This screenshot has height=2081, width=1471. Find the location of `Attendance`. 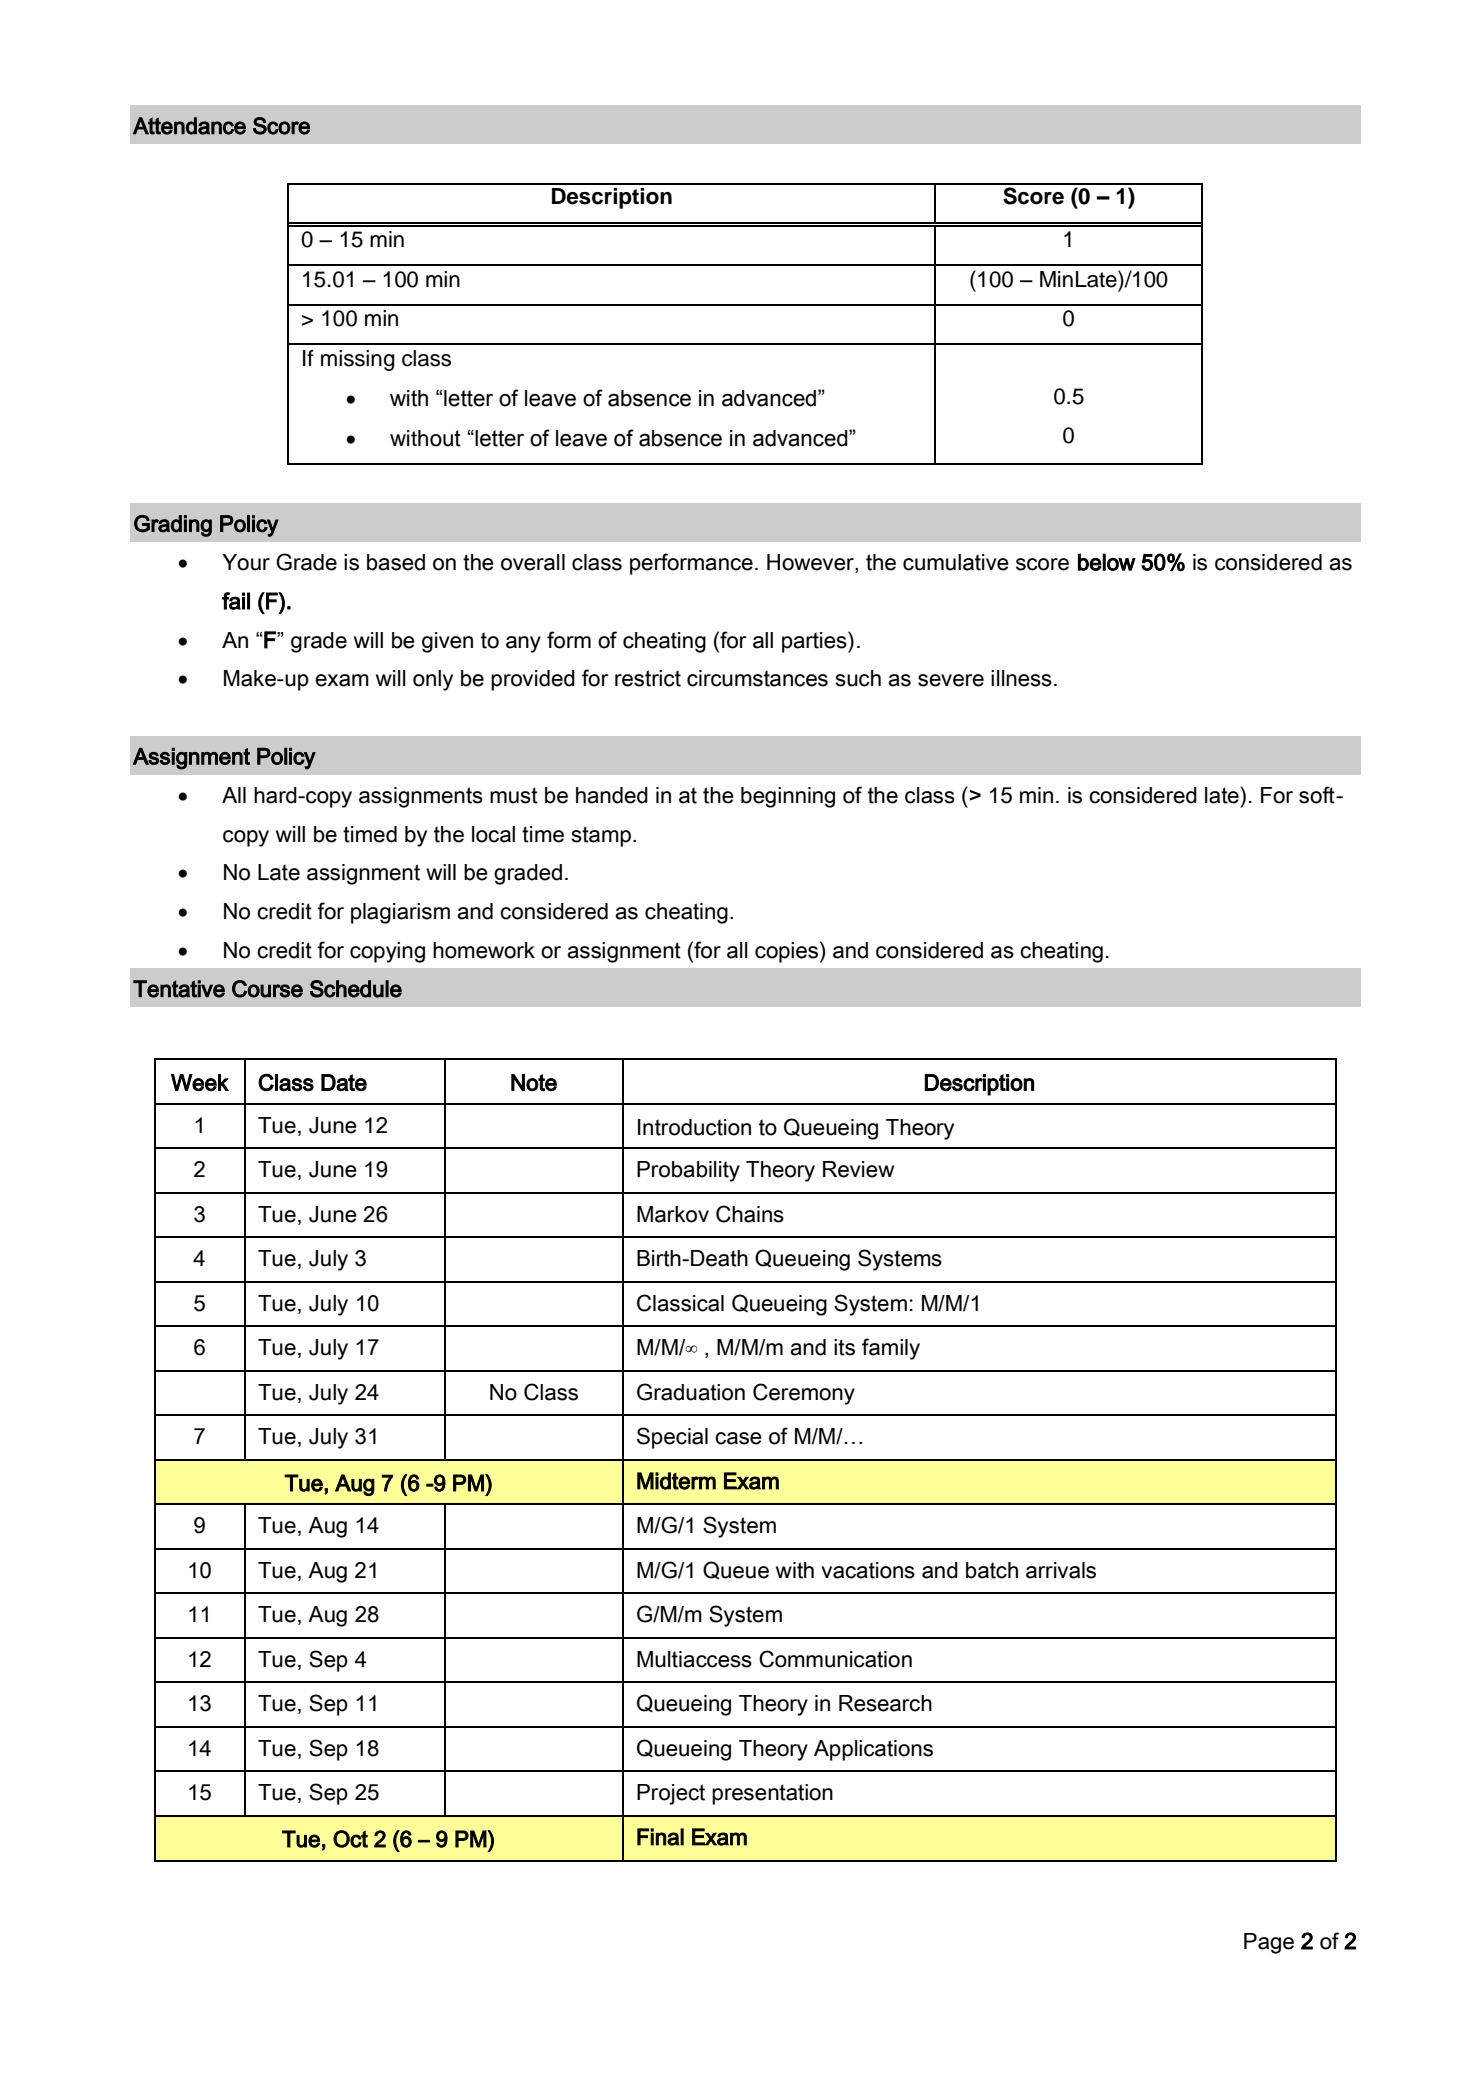

Attendance is located at coordinates (189, 126).
